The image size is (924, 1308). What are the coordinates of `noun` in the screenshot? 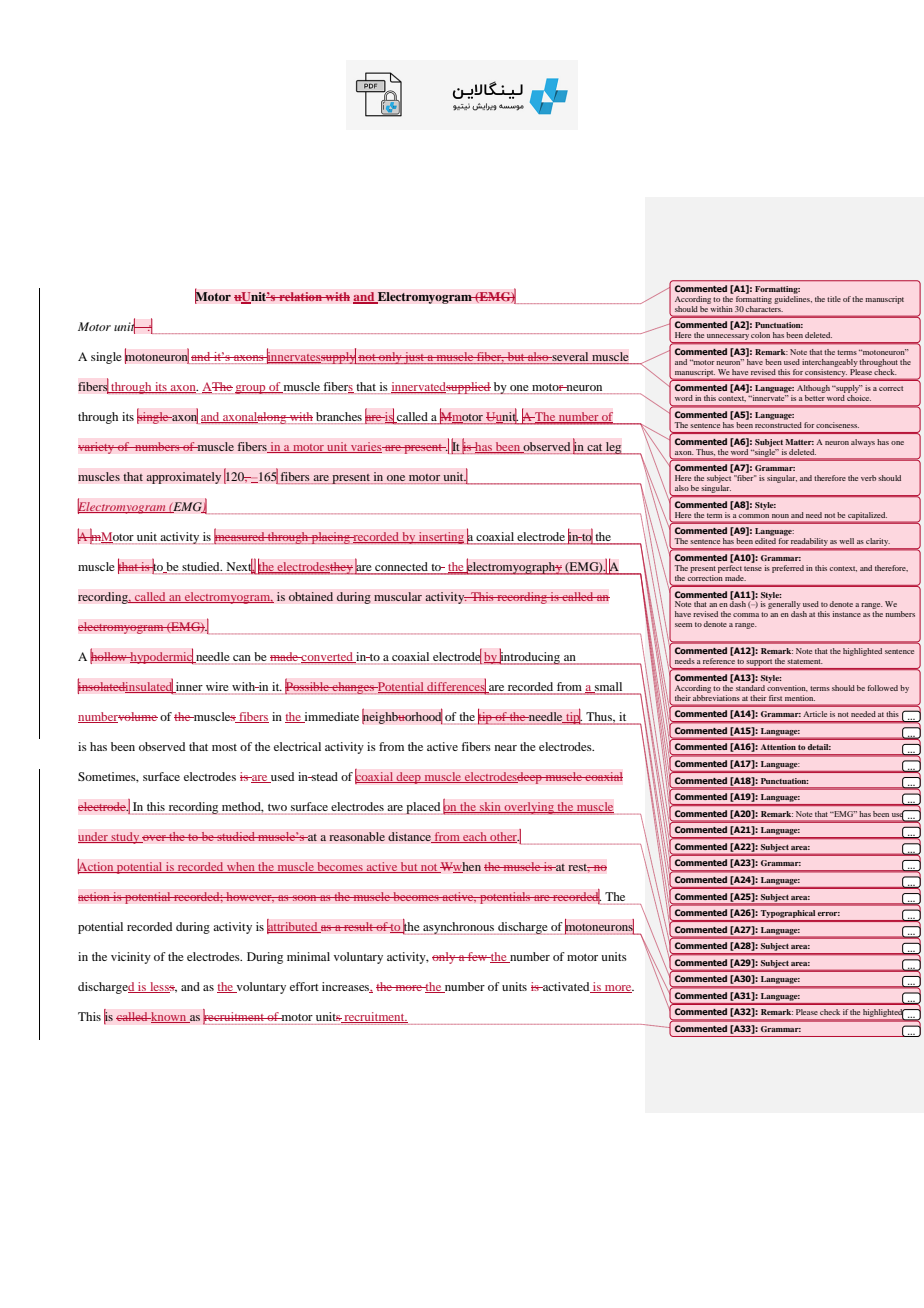 It's located at (780, 516).
